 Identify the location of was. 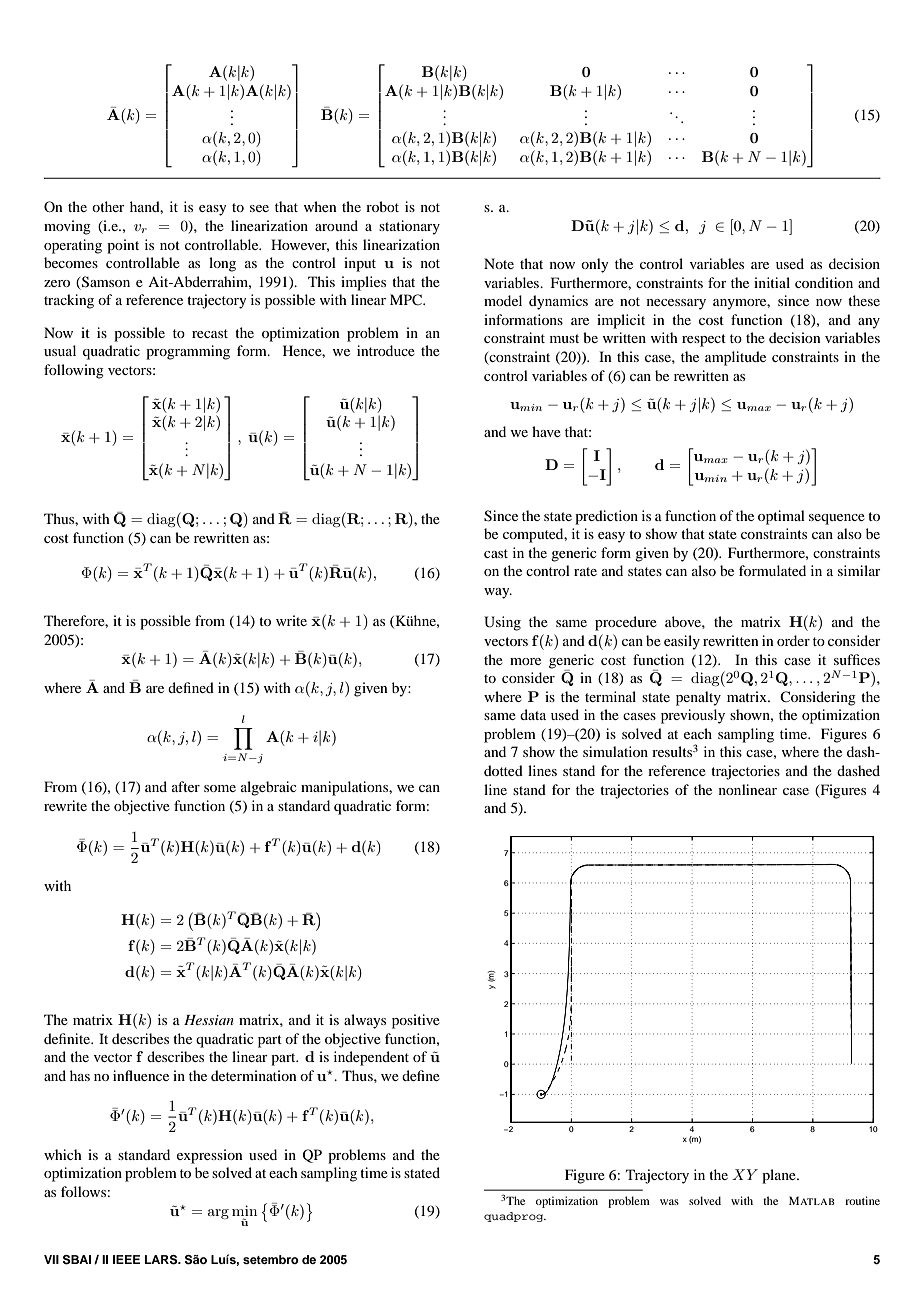
(669, 1202).
